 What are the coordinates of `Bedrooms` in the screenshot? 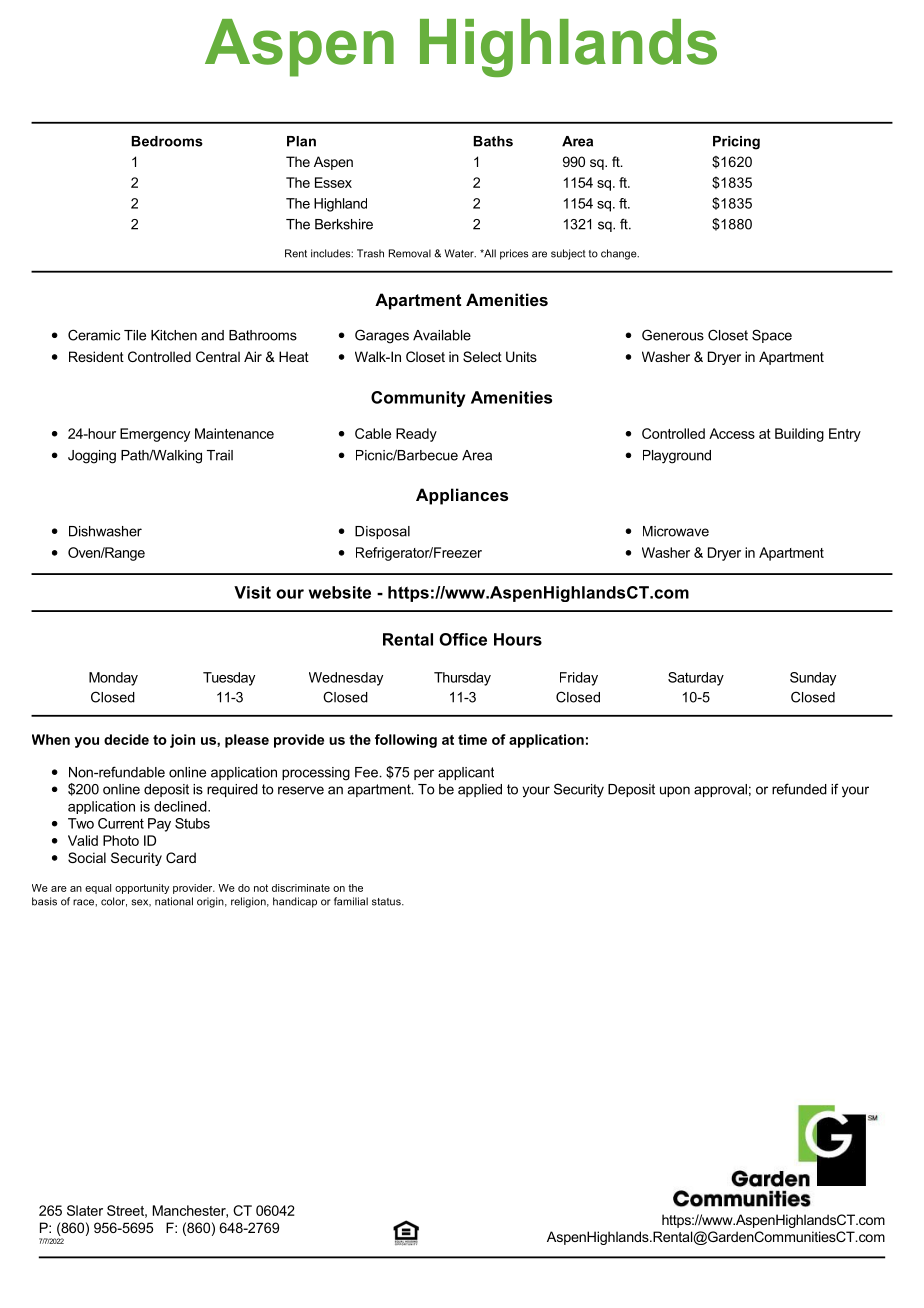 It's located at (167, 141).
